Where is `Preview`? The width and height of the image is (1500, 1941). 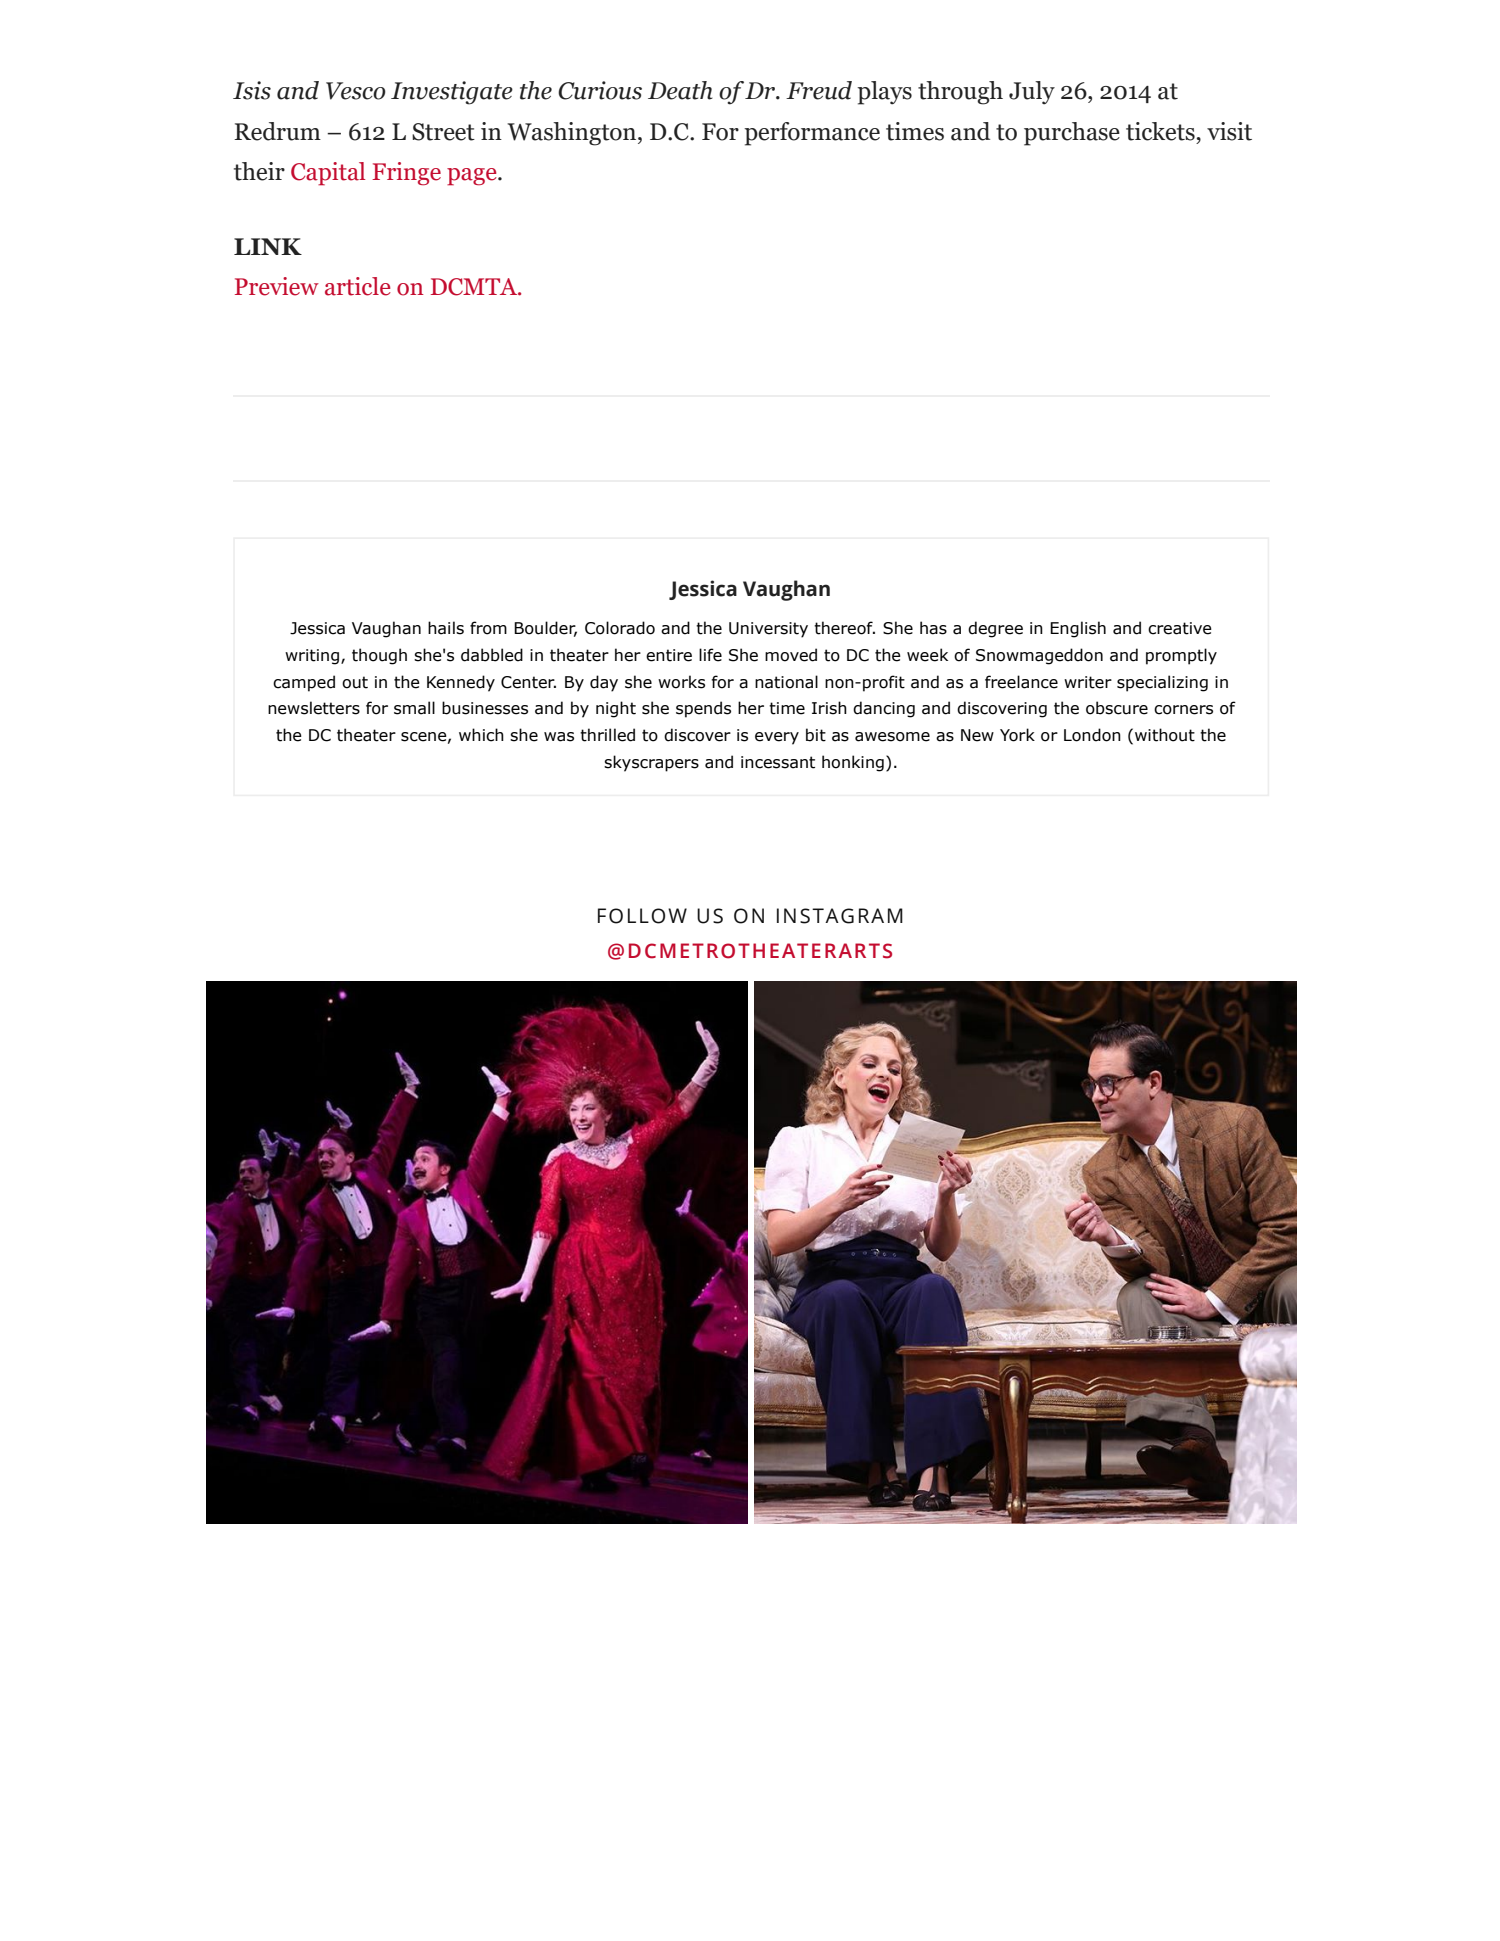 Preview is located at coordinates (277, 286).
